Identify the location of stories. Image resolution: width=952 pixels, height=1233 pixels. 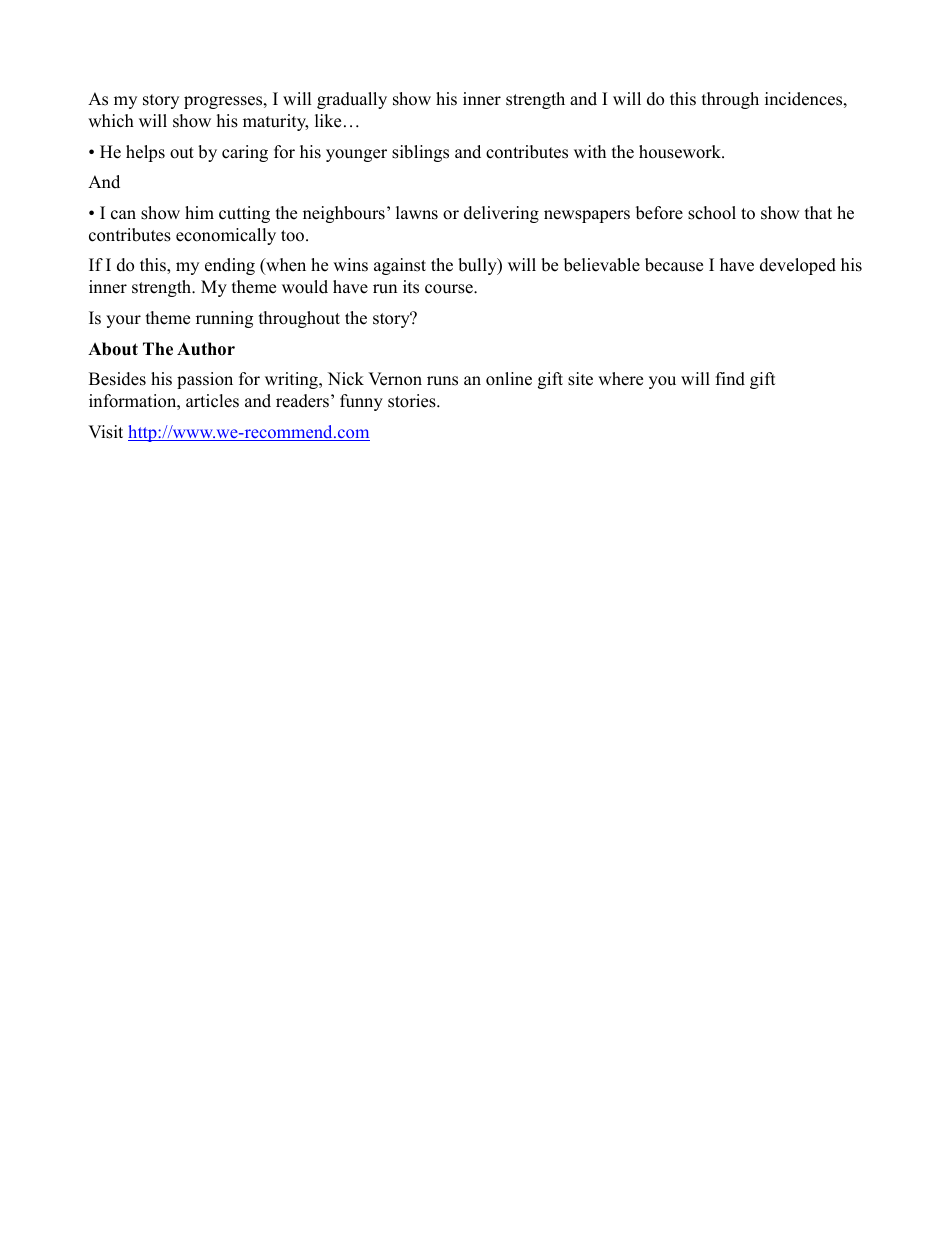
(413, 401).
